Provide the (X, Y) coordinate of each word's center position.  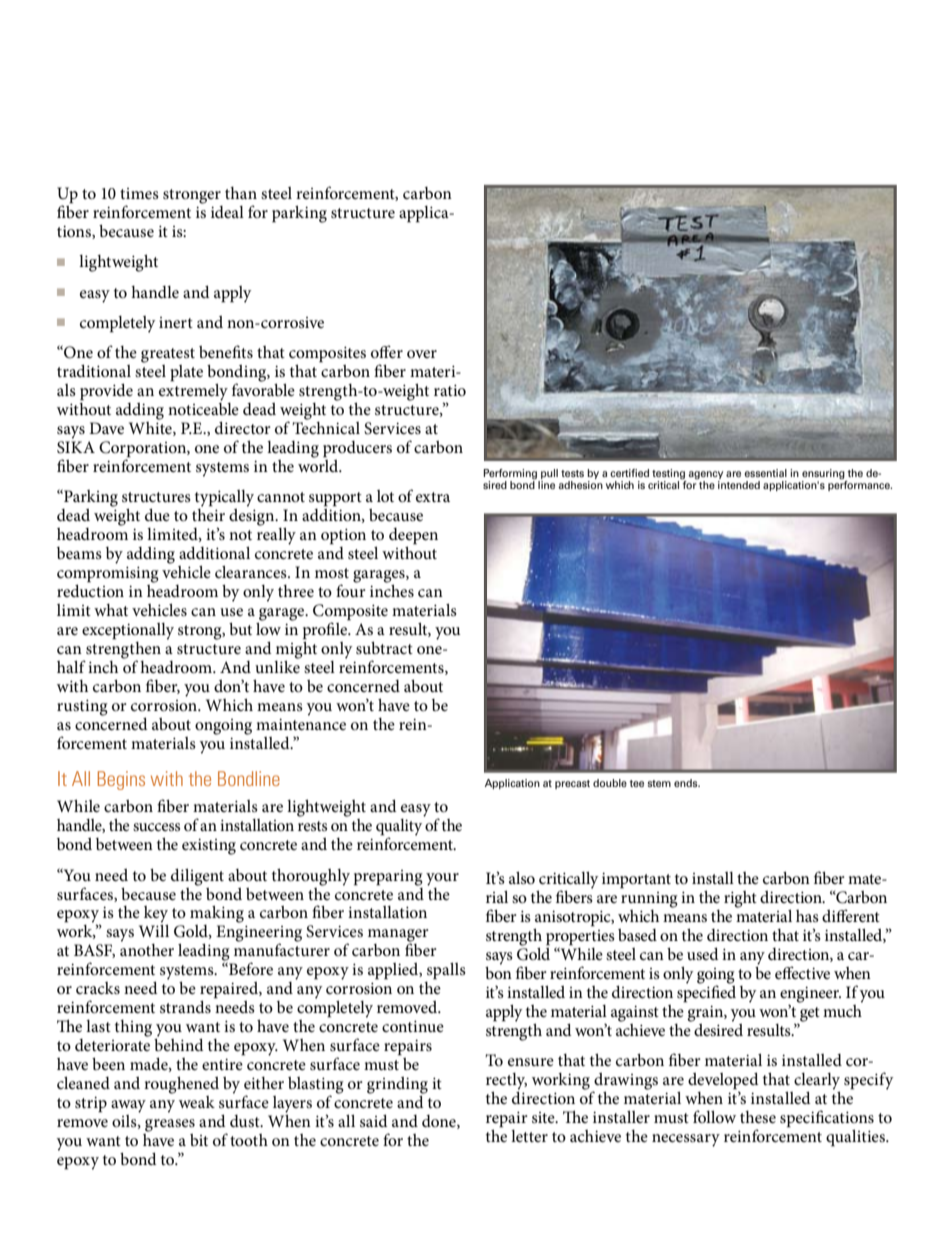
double (610, 783)
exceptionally (128, 631)
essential (765, 473)
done (440, 1122)
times (139, 193)
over (422, 354)
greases (170, 1125)
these (758, 1117)
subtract (384, 648)
